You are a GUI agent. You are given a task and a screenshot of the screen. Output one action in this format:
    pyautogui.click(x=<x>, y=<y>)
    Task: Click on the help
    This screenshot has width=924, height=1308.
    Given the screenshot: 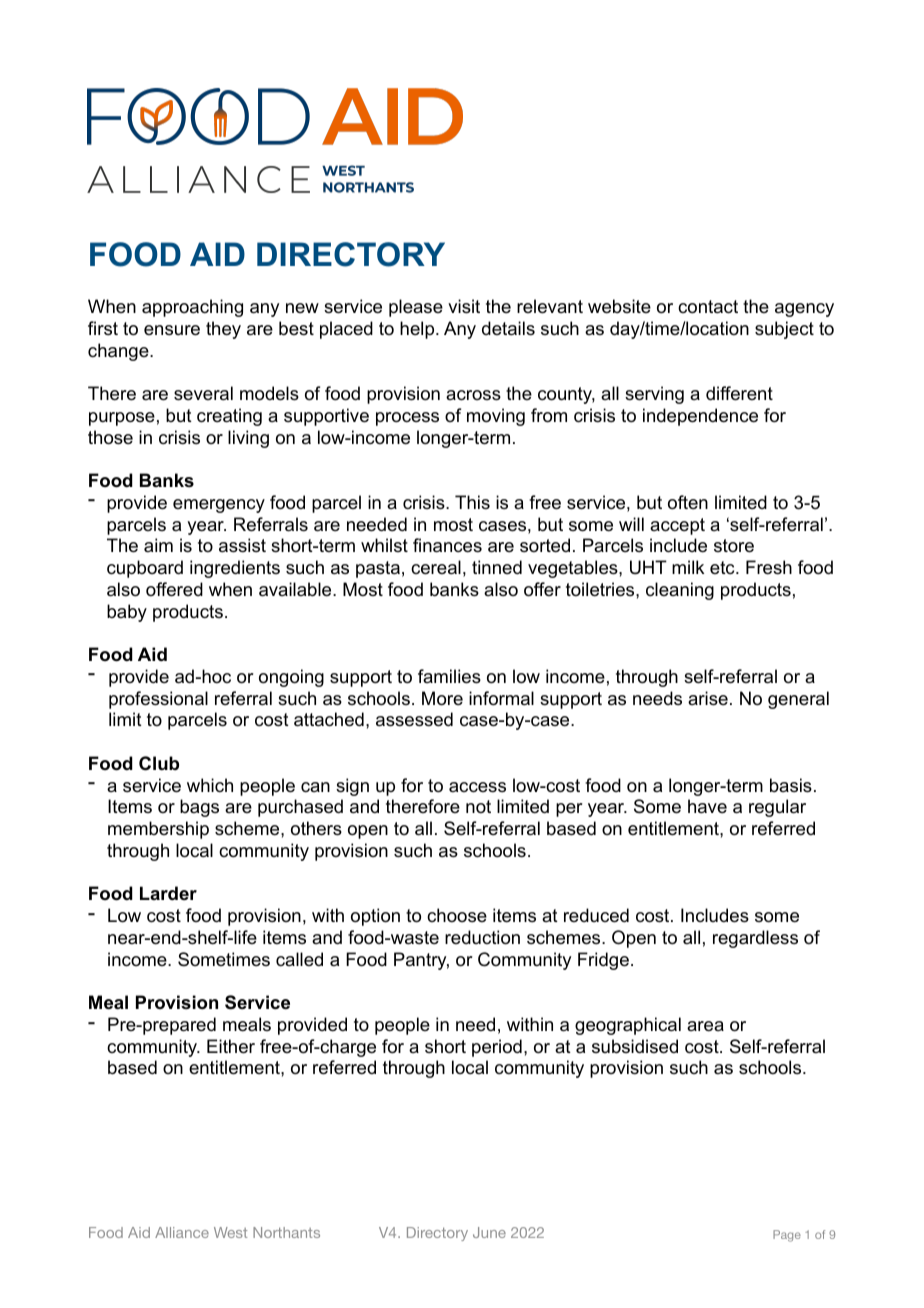 What is the action you would take?
    pyautogui.click(x=418, y=330)
